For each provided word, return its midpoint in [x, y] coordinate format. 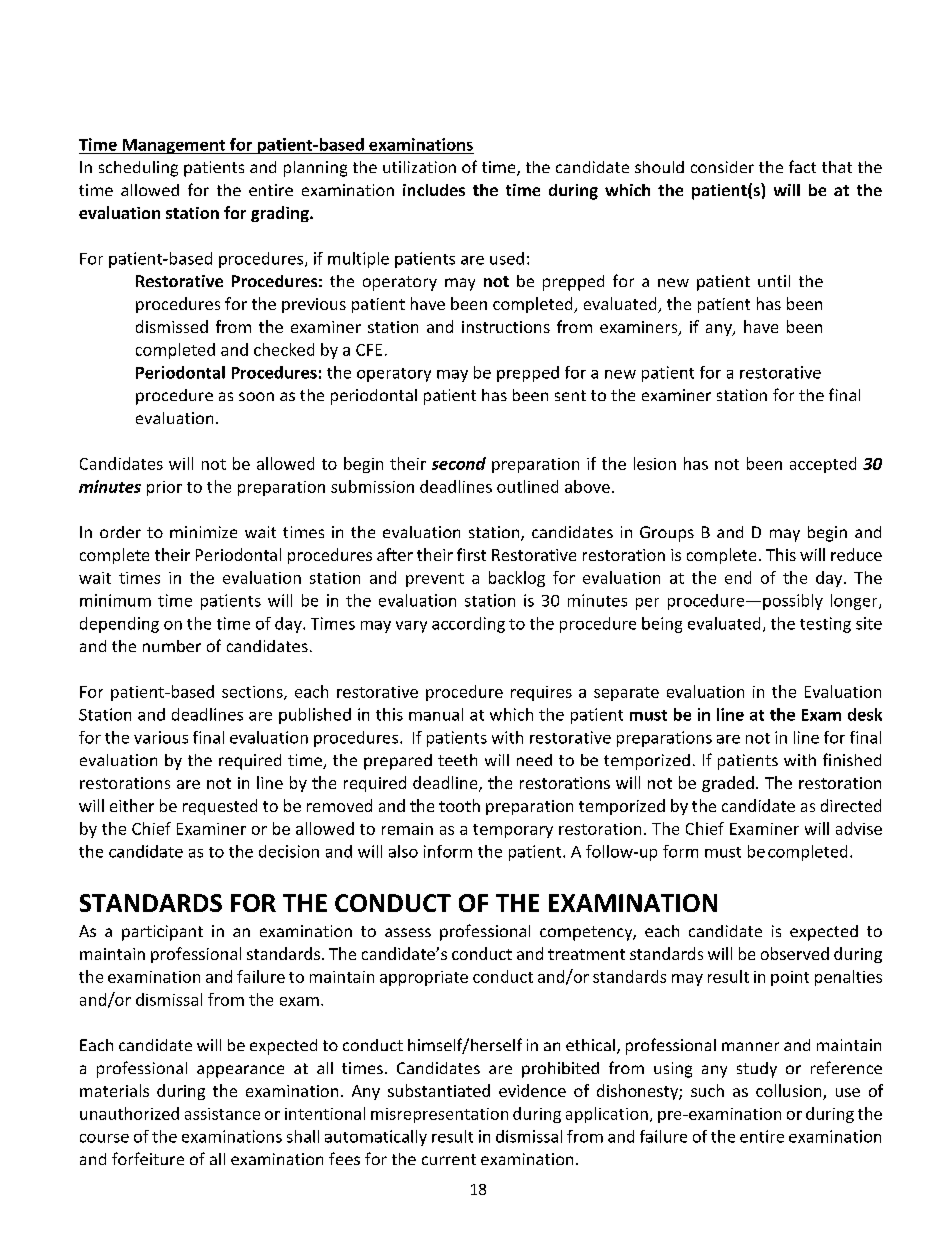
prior [164, 488]
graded [728, 784]
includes [434, 190]
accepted [823, 465]
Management [173, 146]
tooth [459, 805]
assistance [222, 1114]
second [459, 463]
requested [220, 807]
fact [802, 166]
